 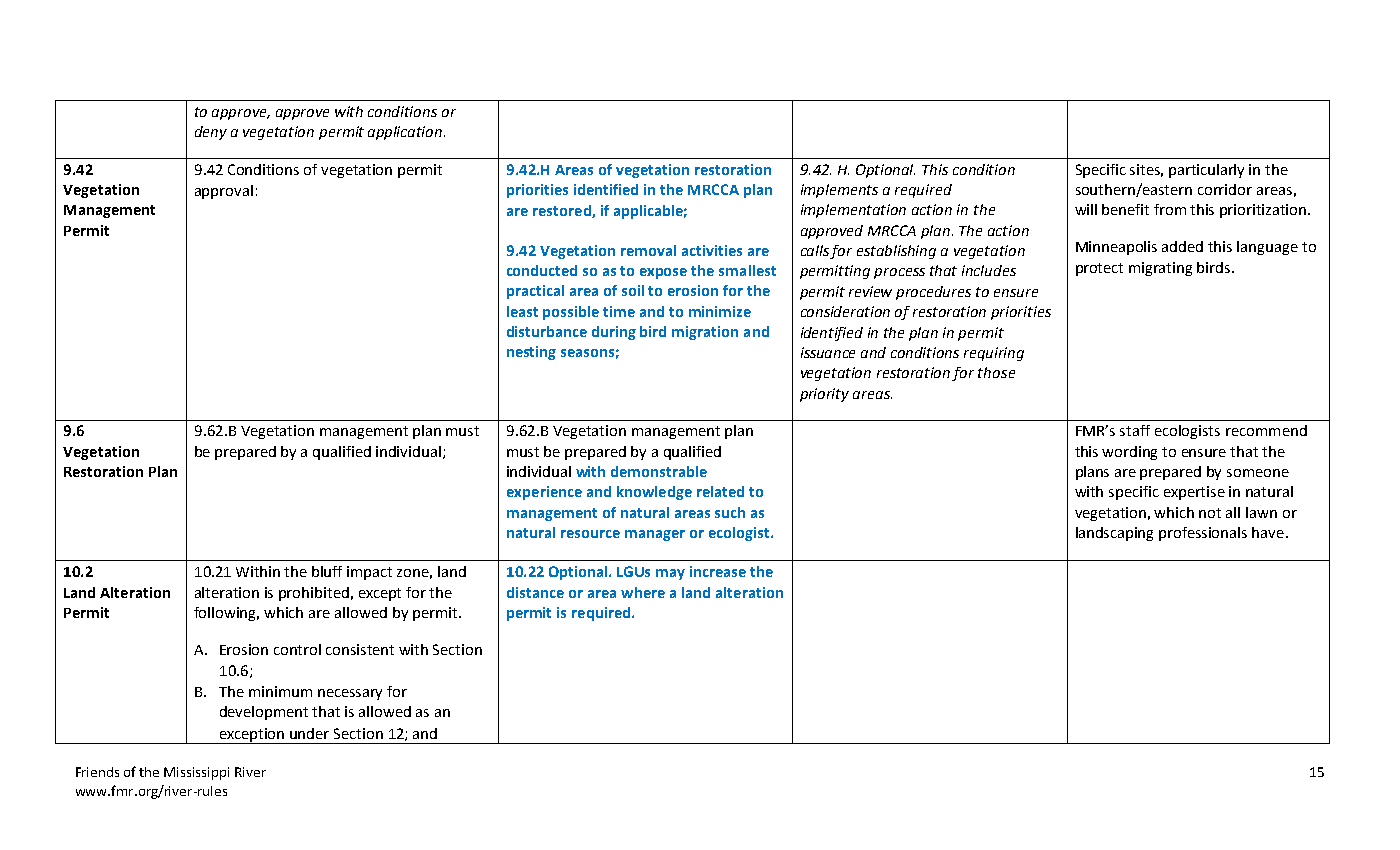 I want to click on particularly, so click(x=1206, y=171).
